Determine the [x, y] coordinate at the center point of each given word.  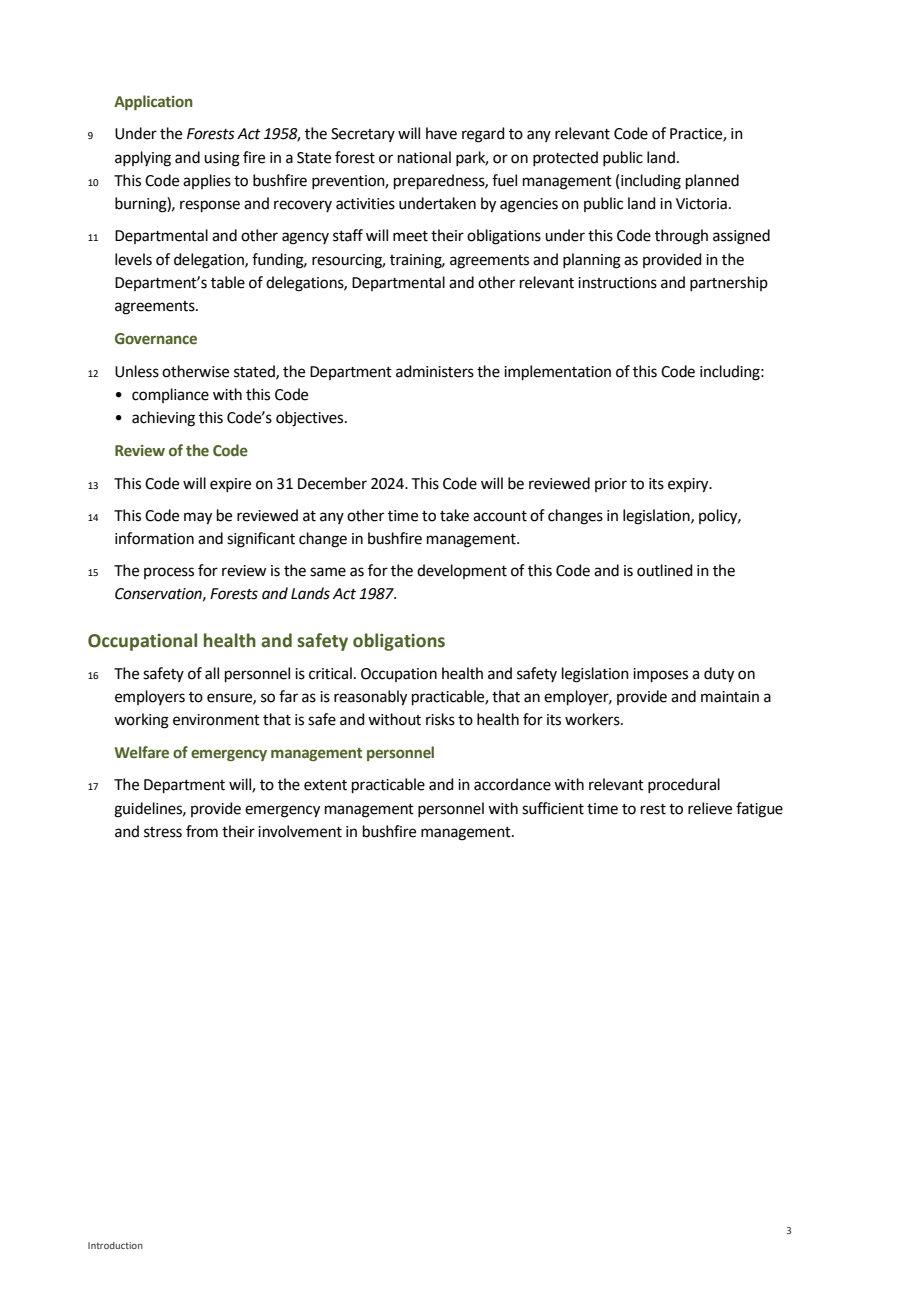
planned [712, 181]
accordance [512, 784]
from [202, 831]
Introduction [115, 1245]
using [222, 159]
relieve [710, 808]
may [198, 518]
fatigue [759, 810]
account [500, 516]
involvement [300, 831]
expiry [689, 485]
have [441, 133]
